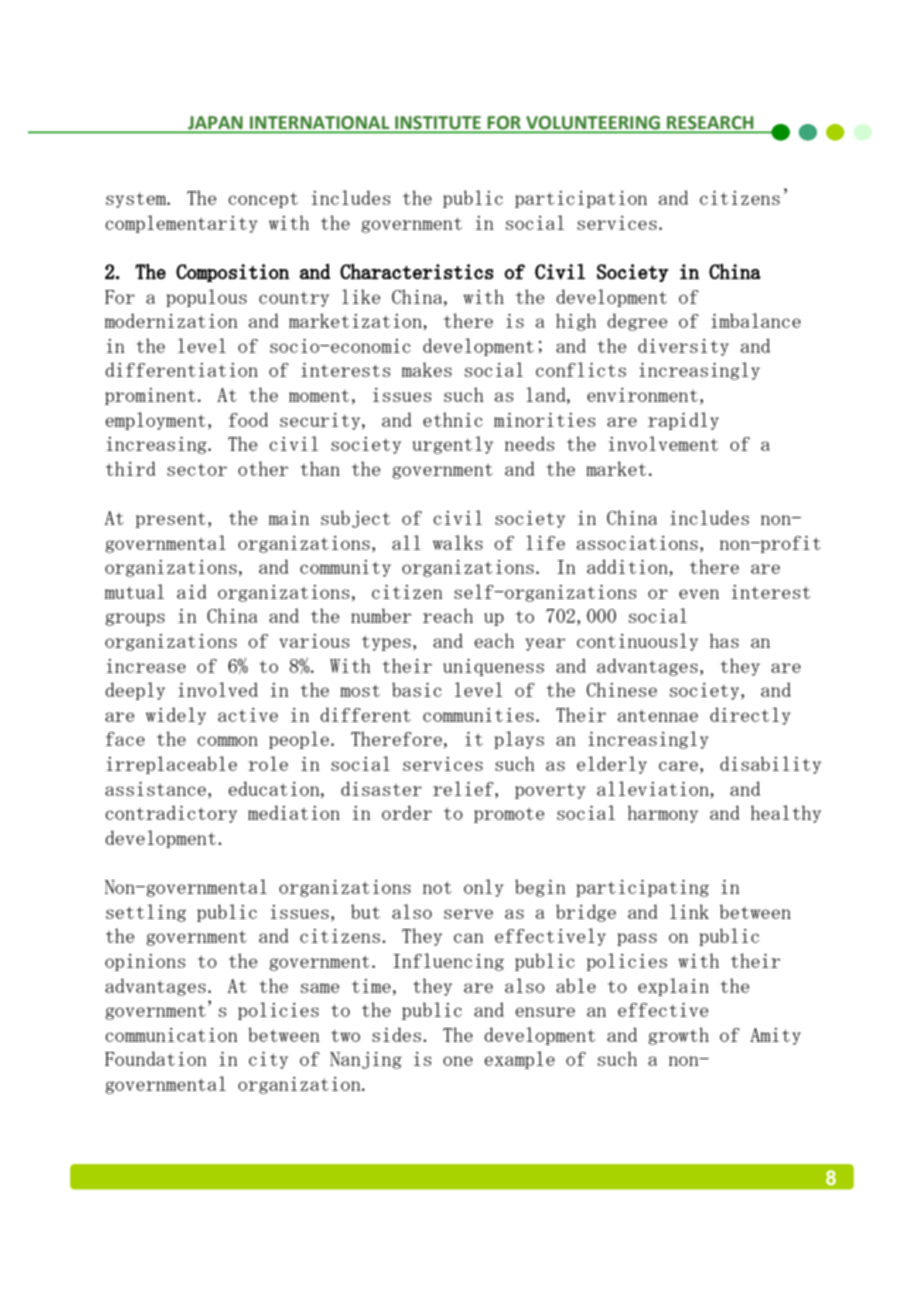 The image size is (924, 1308). What do you see at coordinates (171, 1035) in the image?
I see `communication` at bounding box center [171, 1035].
